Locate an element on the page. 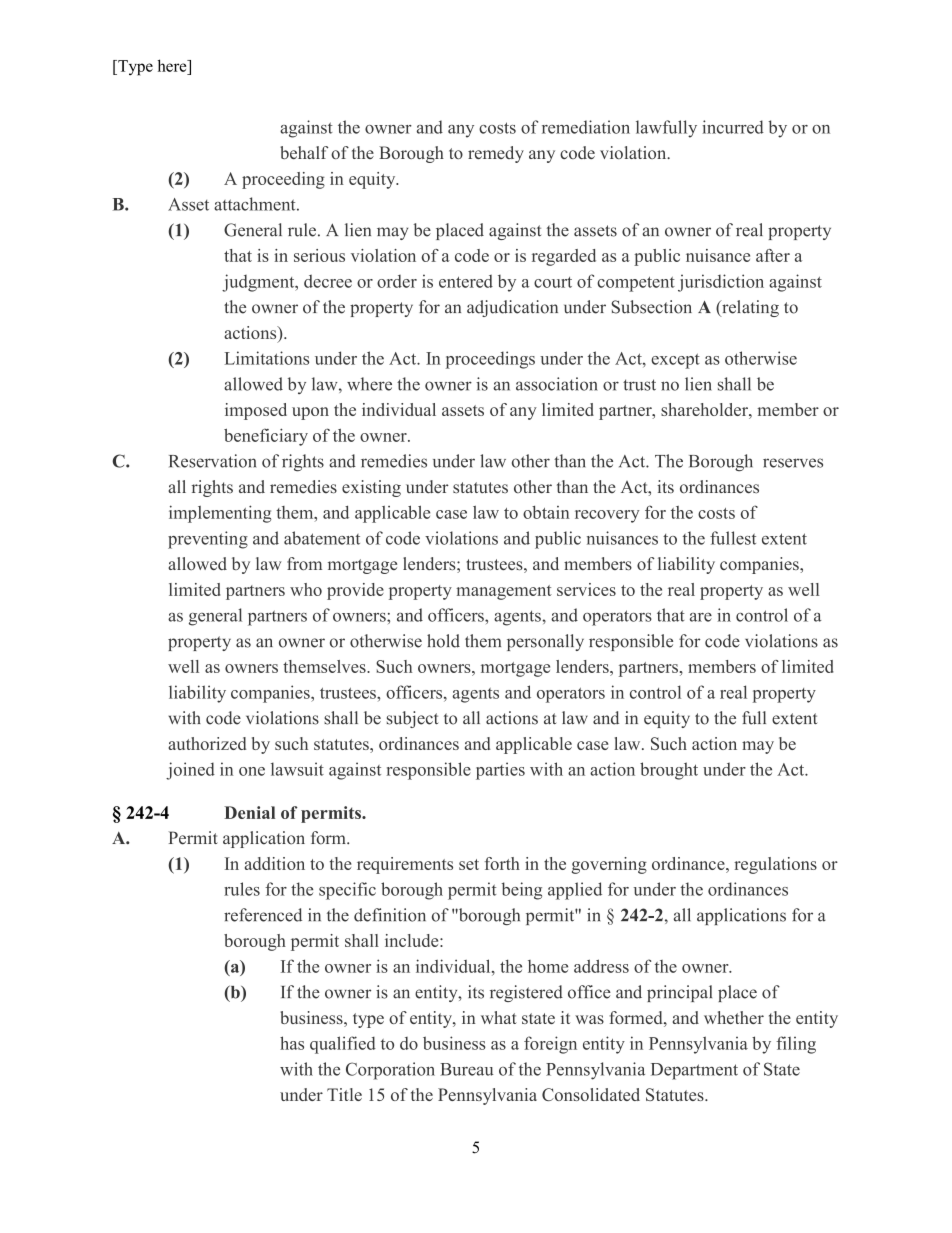 The image size is (952, 1233). implementing is located at coordinates (220, 514).
